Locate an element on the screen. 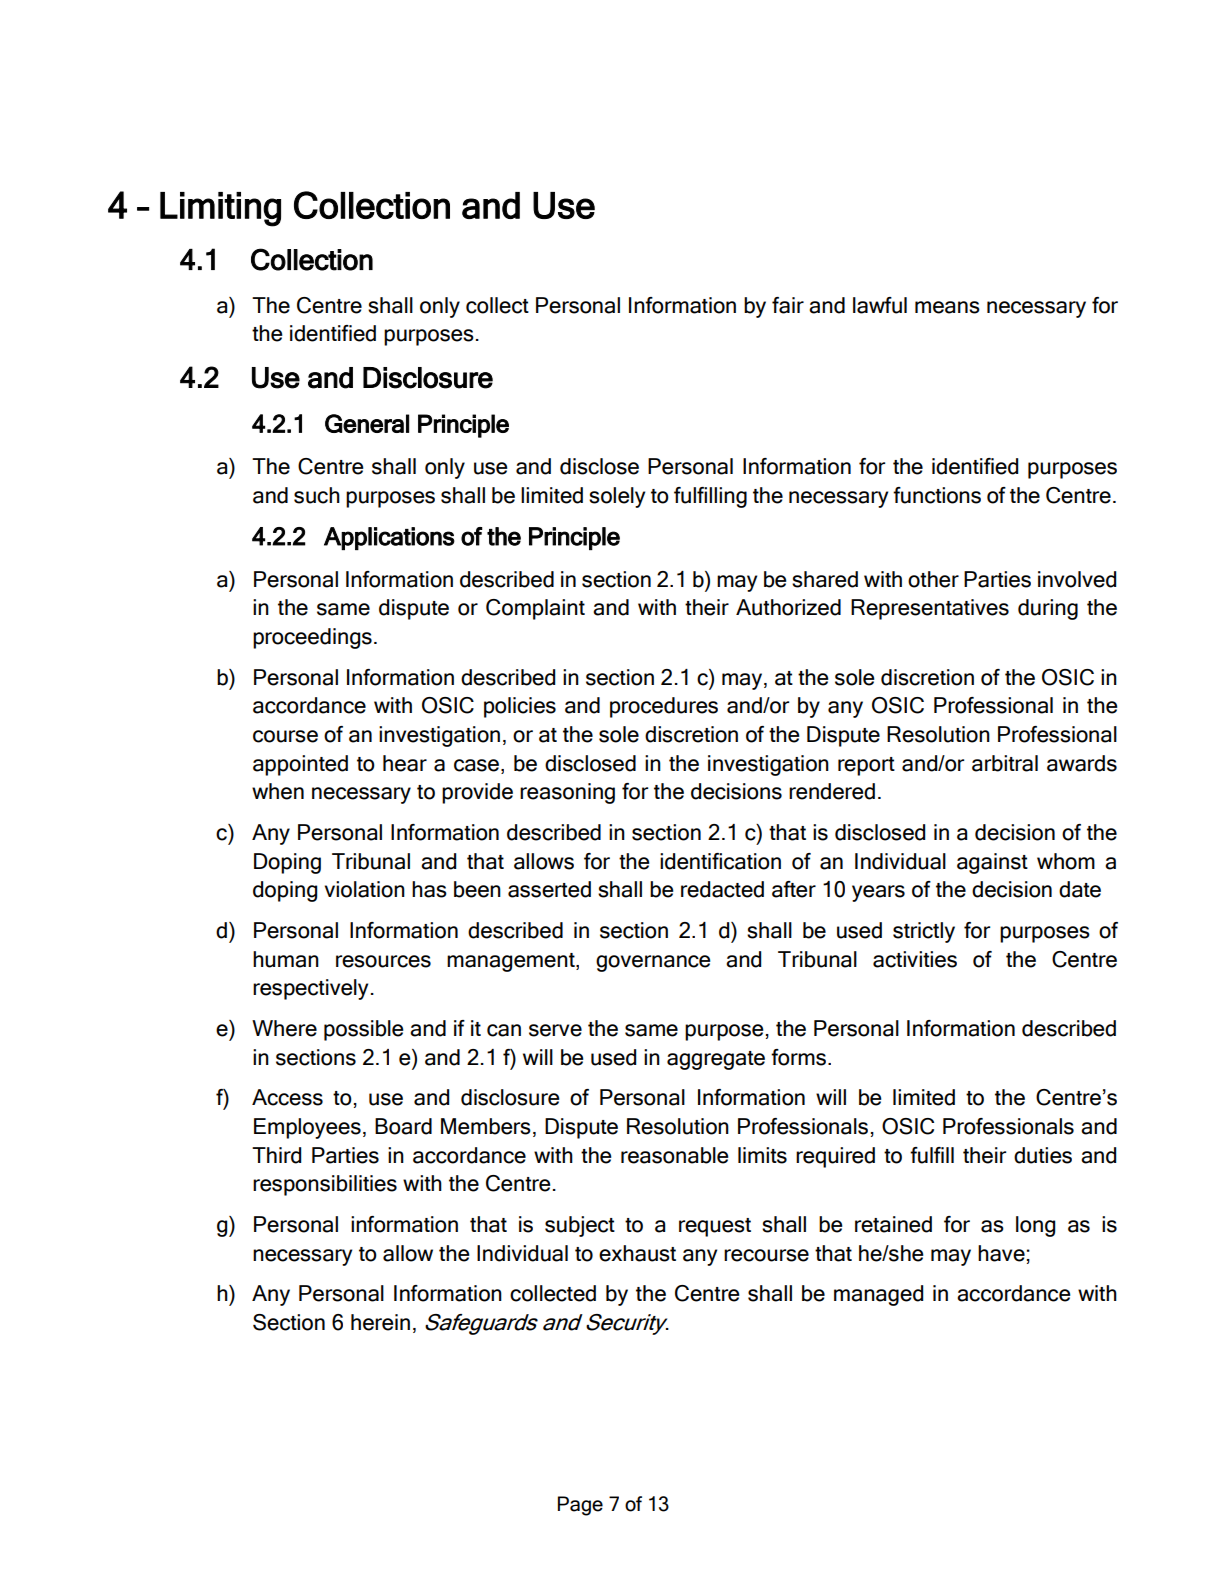 The height and width of the screenshot is (1586, 1226). managed is located at coordinates (878, 1295).
